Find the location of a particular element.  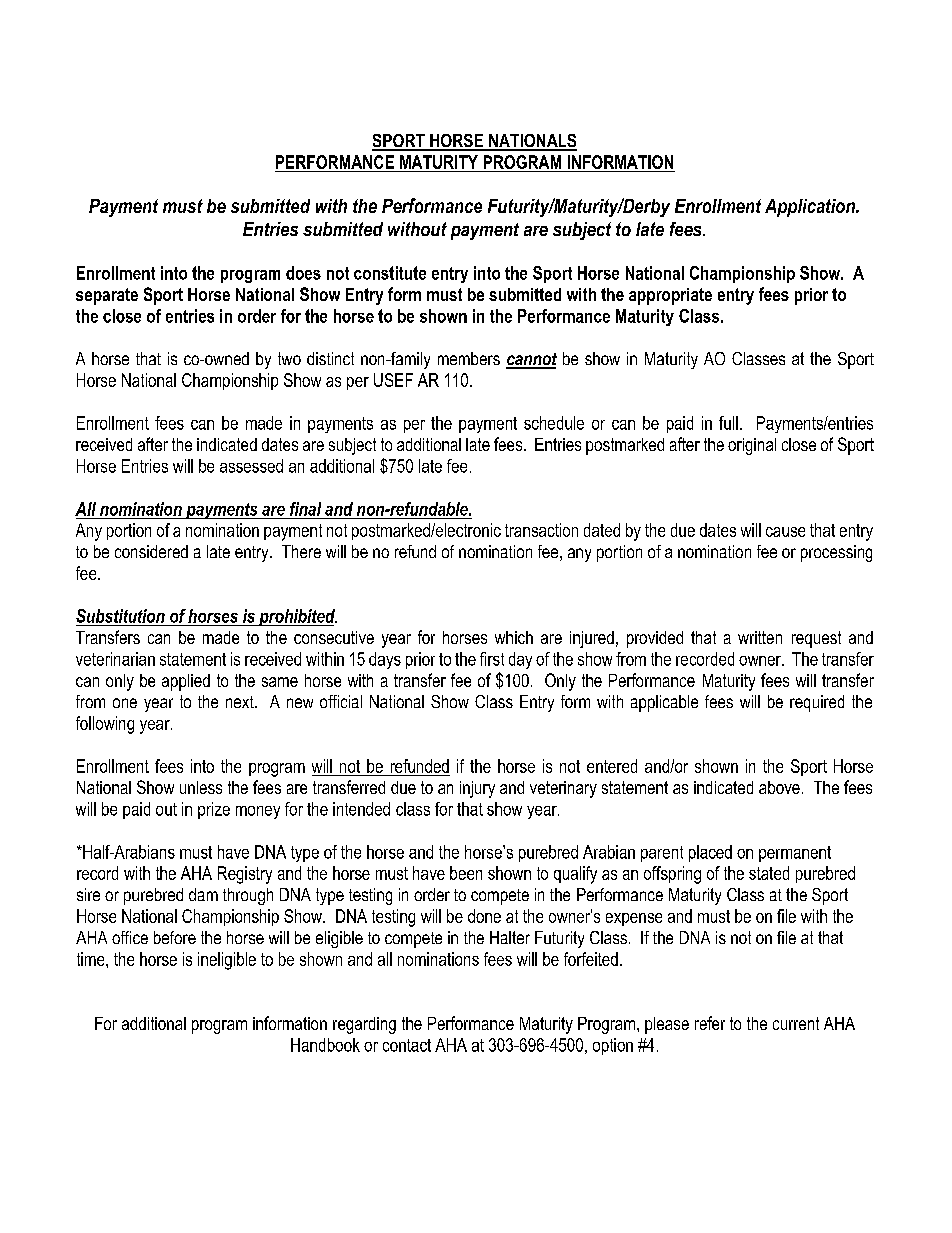

separate is located at coordinates (107, 296).
